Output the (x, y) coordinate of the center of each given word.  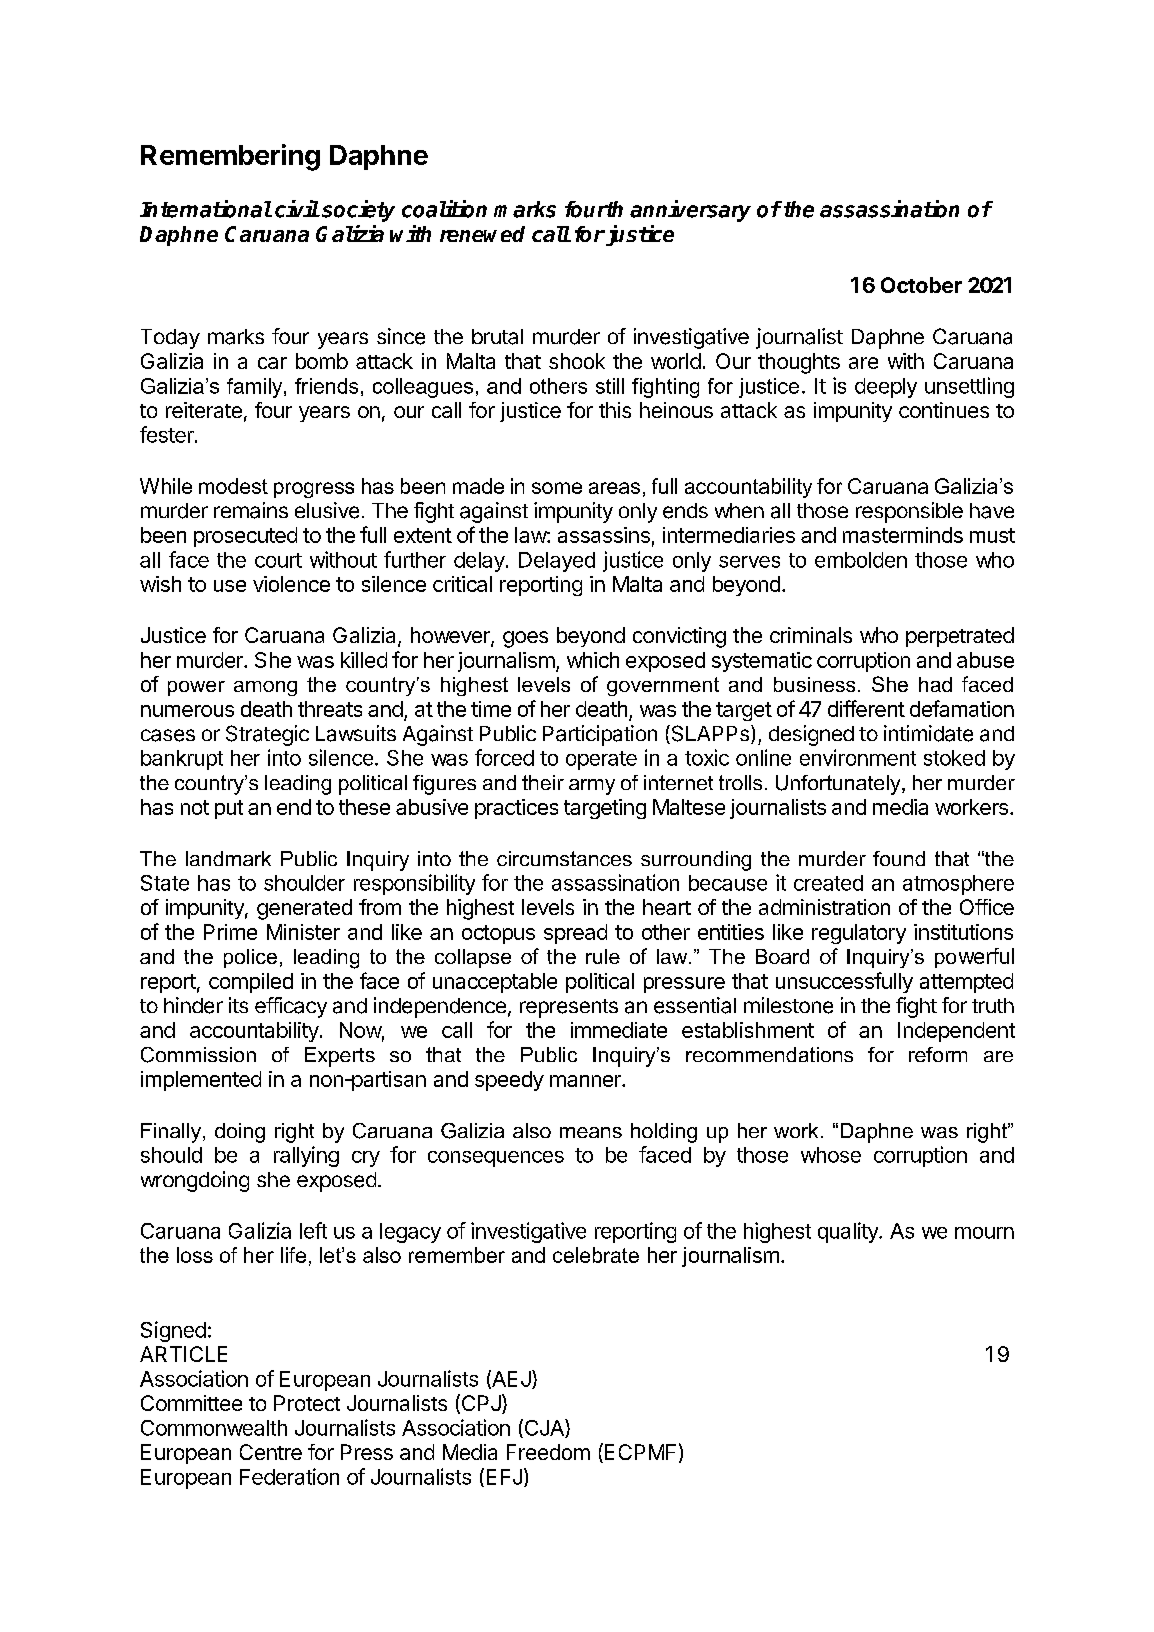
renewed (482, 234)
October (921, 285)
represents (569, 1008)
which (593, 660)
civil (297, 209)
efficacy (291, 1007)
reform (938, 1054)
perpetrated (960, 637)
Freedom (548, 1452)
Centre (271, 1452)
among (265, 688)
